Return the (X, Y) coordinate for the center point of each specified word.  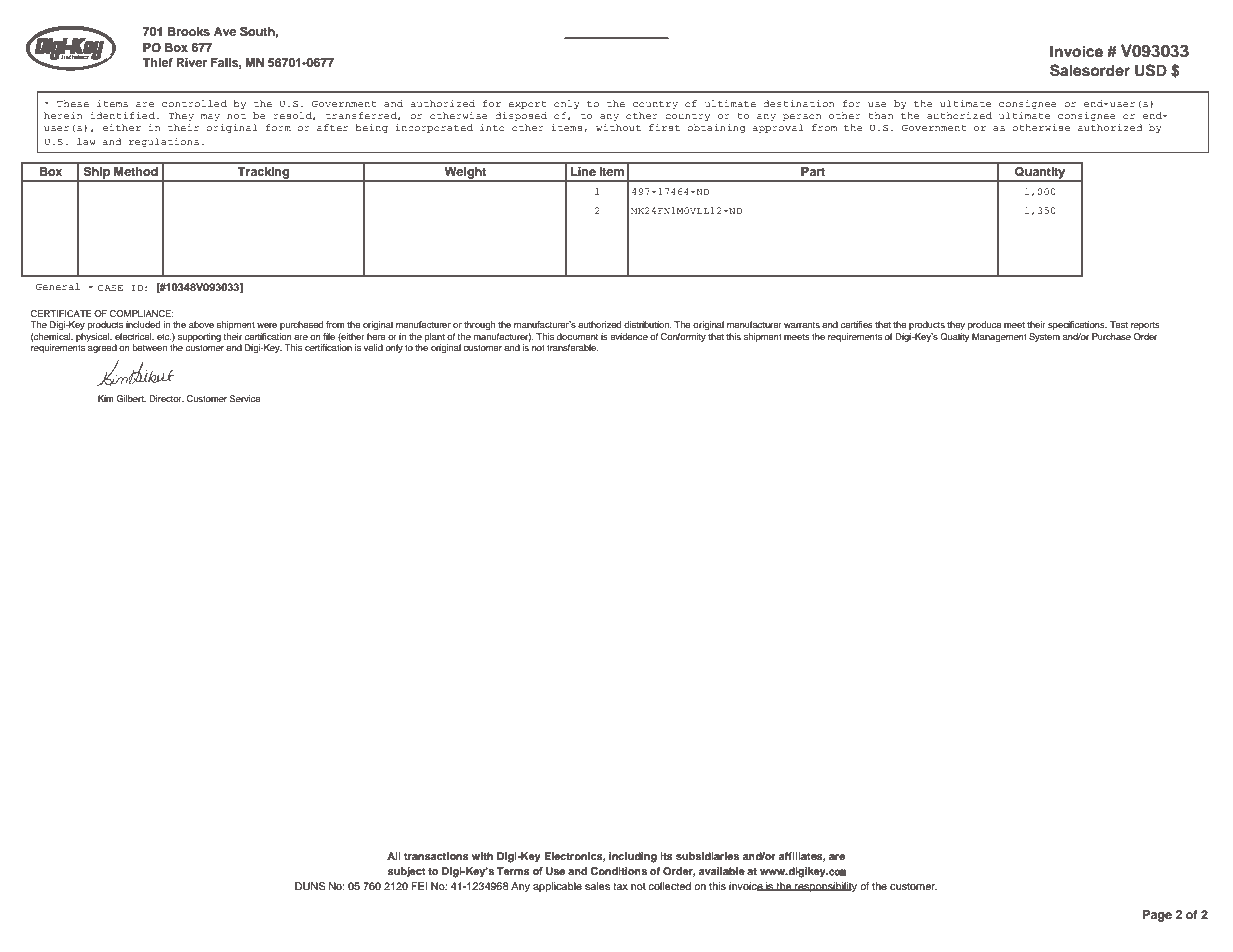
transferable (573, 347)
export (527, 105)
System (1044, 337)
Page (1157, 916)
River (192, 62)
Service (245, 398)
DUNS (310, 886)
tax (620, 886)
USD (1151, 70)
